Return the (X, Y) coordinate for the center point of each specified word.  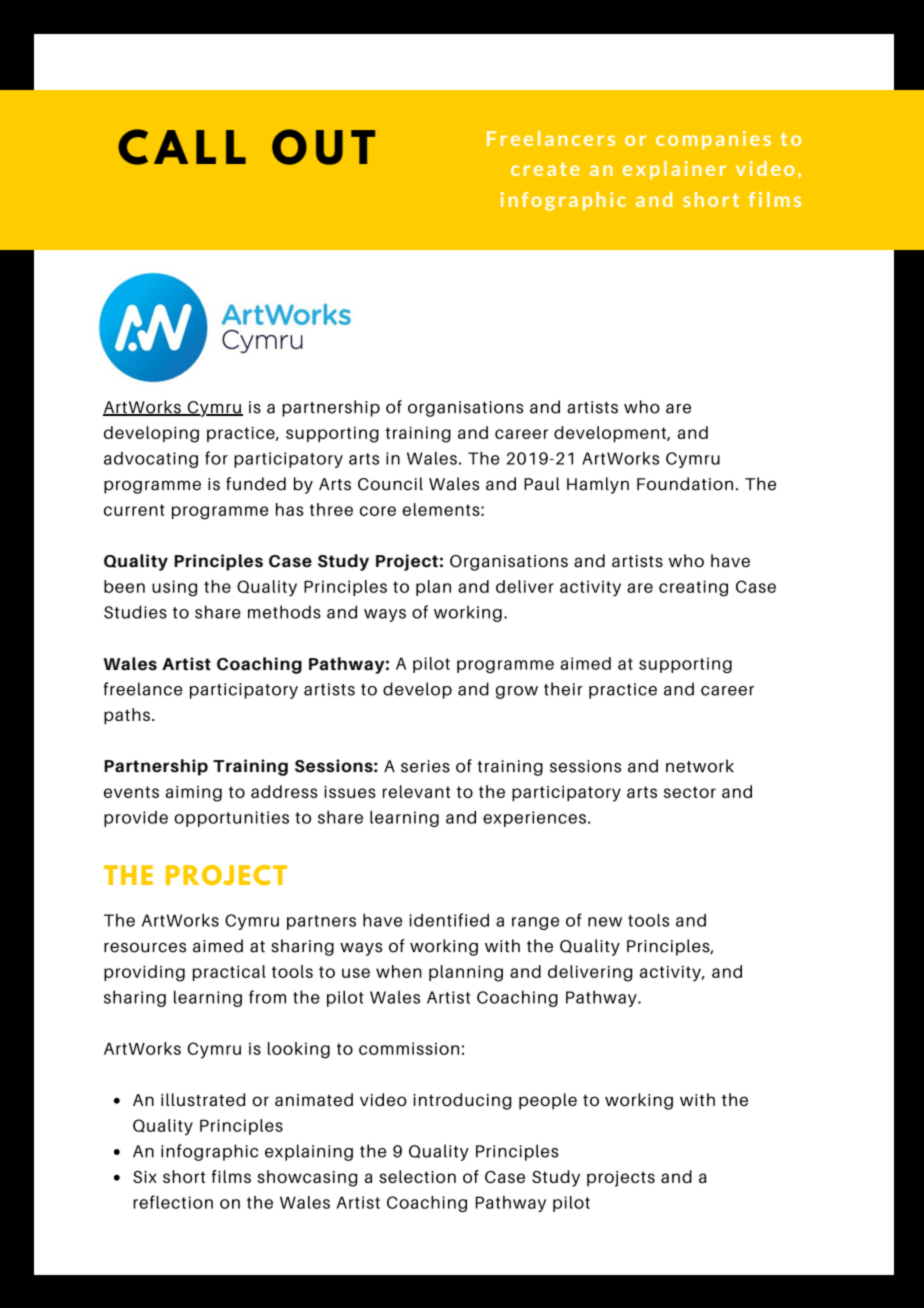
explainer (674, 170)
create (545, 169)
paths (127, 716)
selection (417, 1176)
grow (517, 692)
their (563, 689)
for (216, 458)
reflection (173, 1202)
